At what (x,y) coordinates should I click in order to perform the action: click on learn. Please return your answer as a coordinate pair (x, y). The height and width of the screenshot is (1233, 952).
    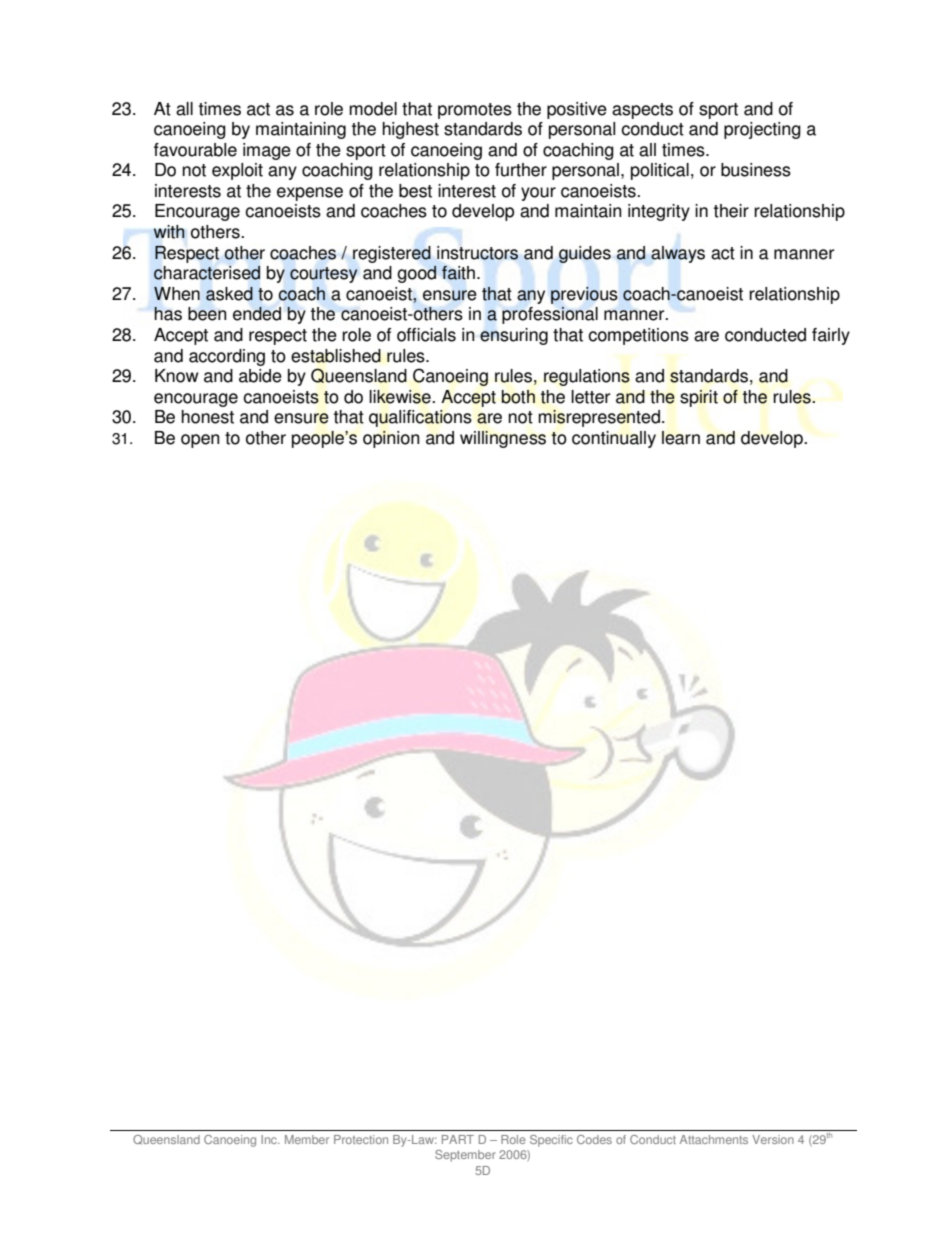
    Looking at the image, I should click on (681, 438).
